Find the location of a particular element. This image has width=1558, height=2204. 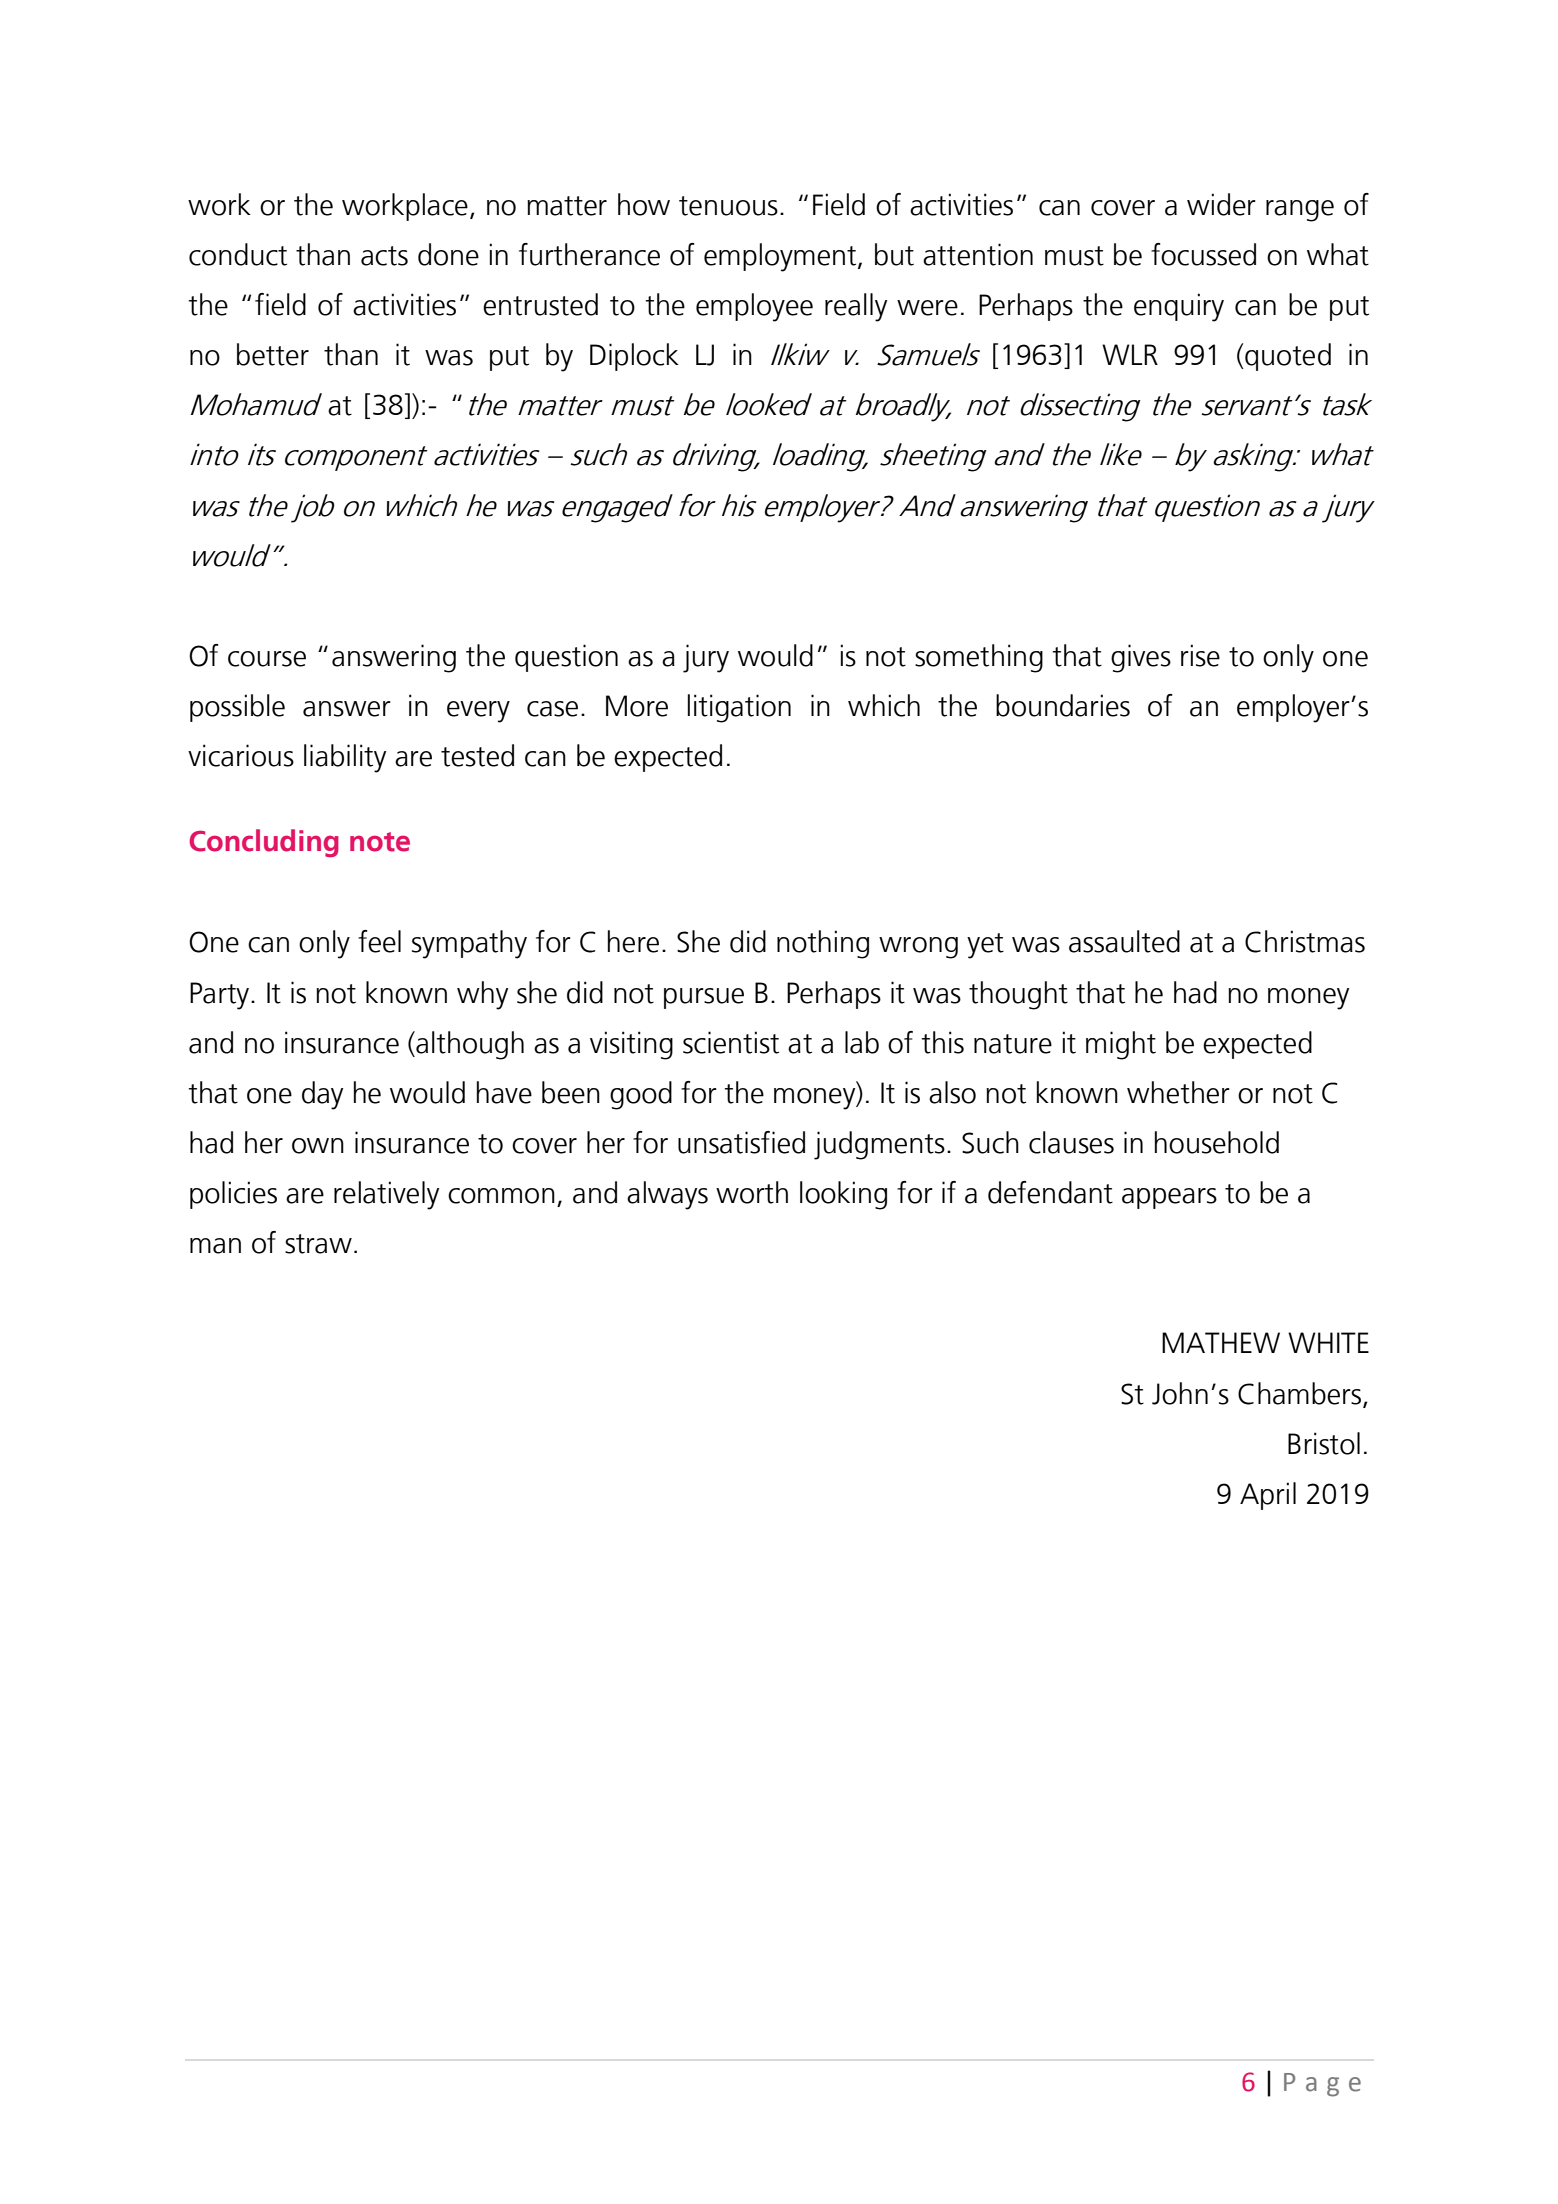

liability is located at coordinates (345, 758).
